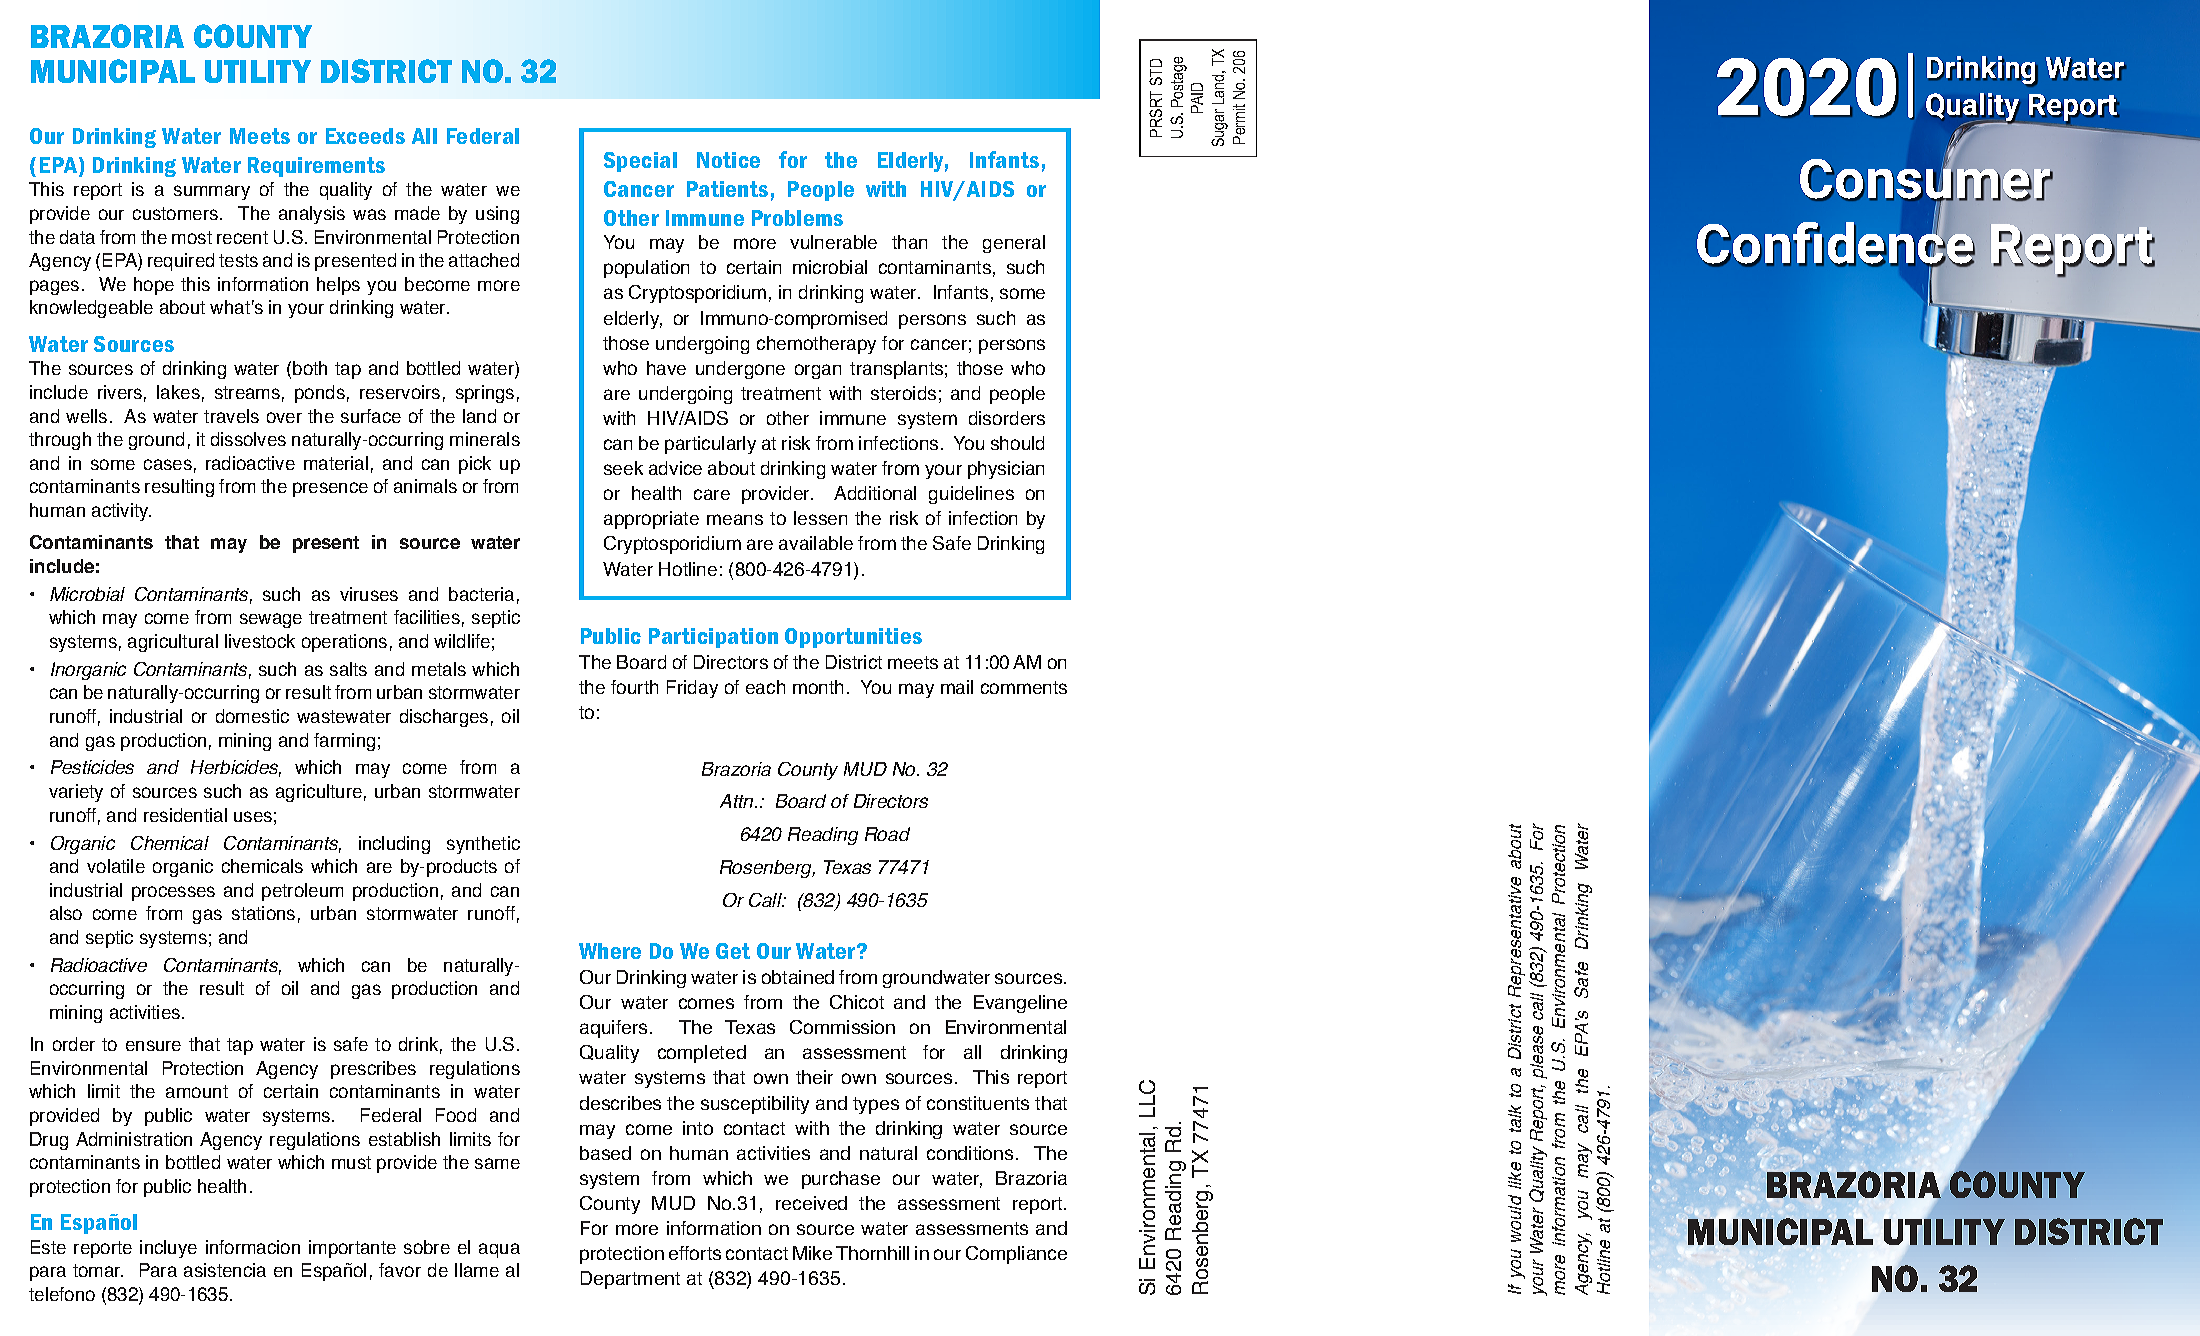 The width and height of the document is (2200, 1336). Describe the element at coordinates (497, 215) in the document. I see `using` at that location.
